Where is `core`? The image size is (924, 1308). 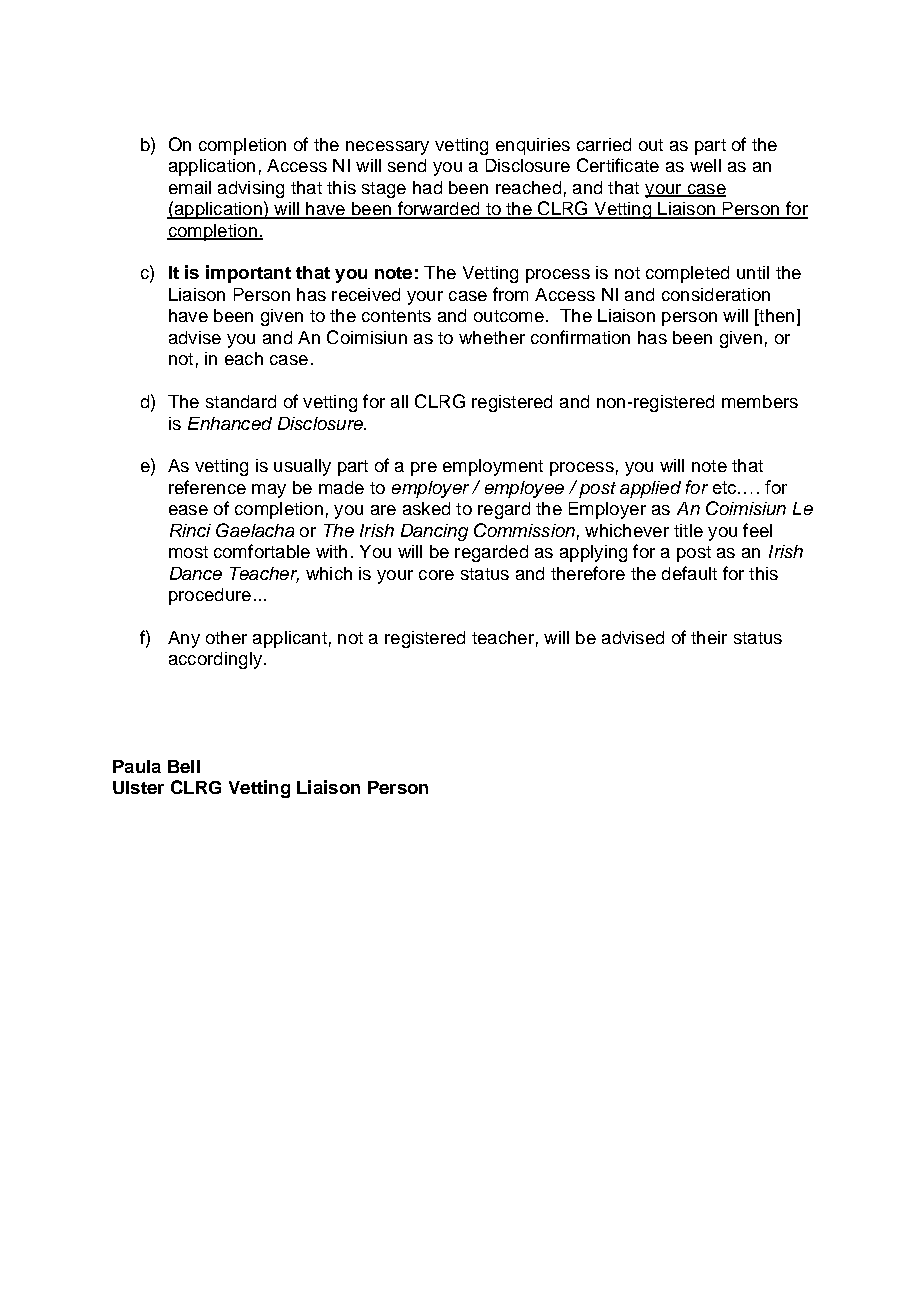
core is located at coordinates (436, 575).
